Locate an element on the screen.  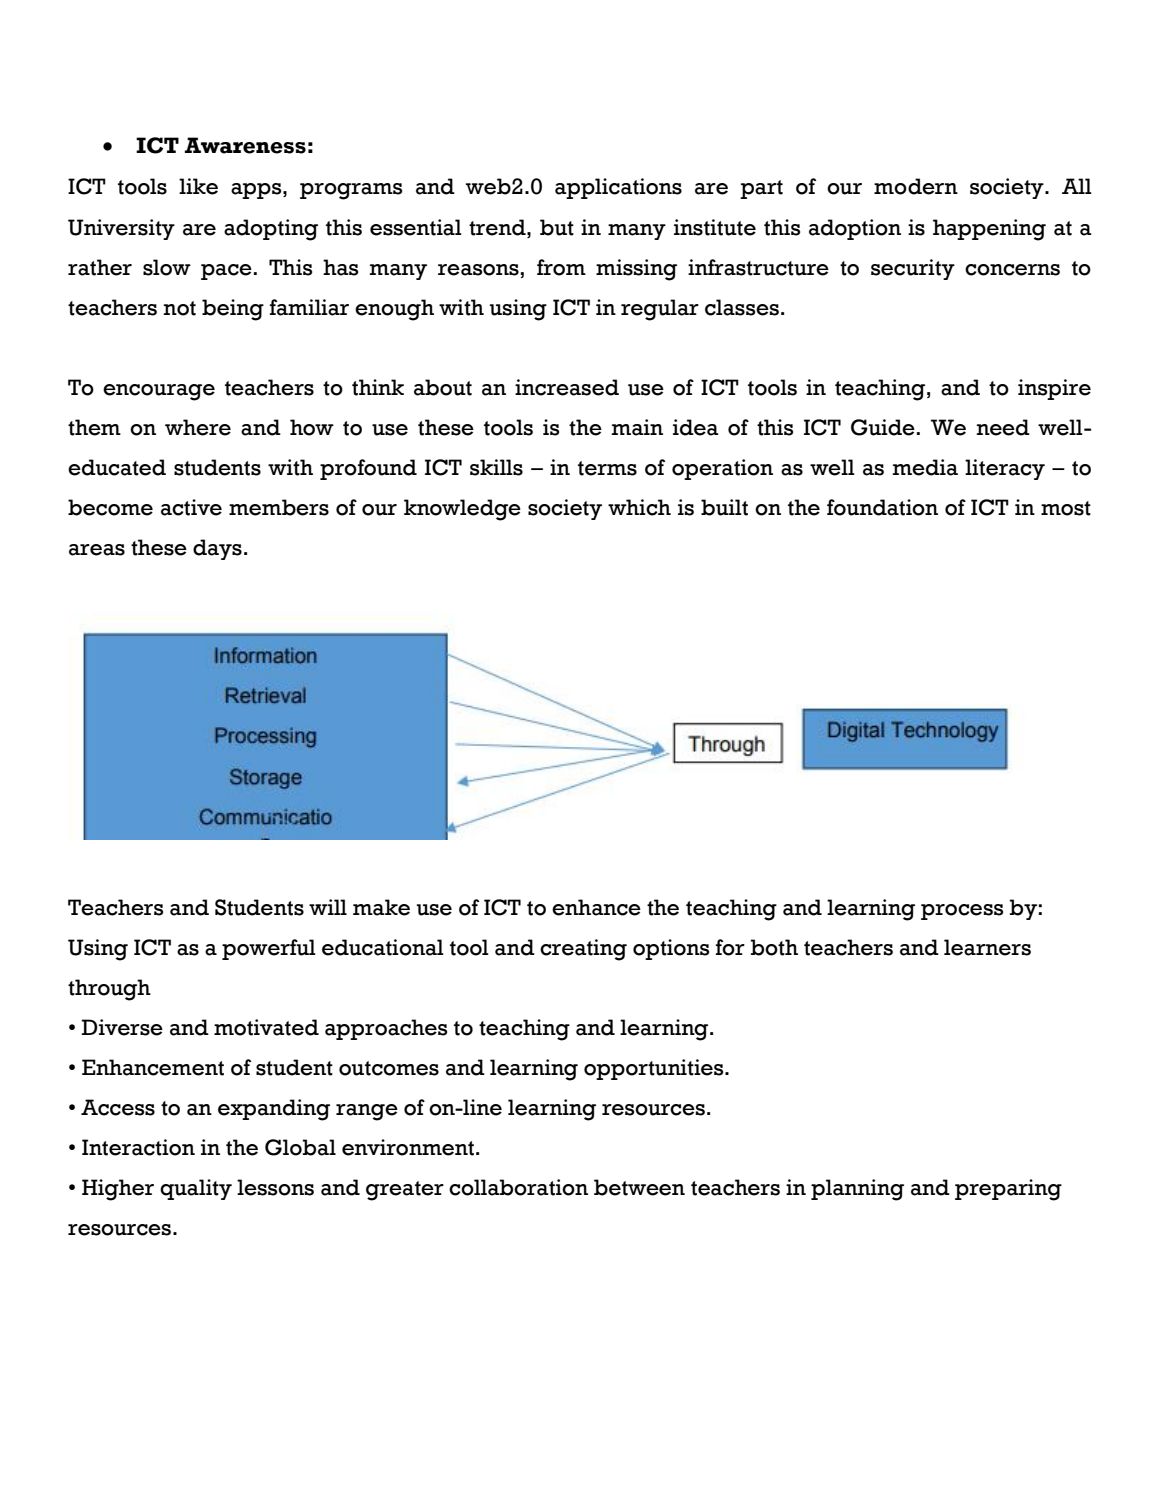
which is located at coordinates (639, 507).
